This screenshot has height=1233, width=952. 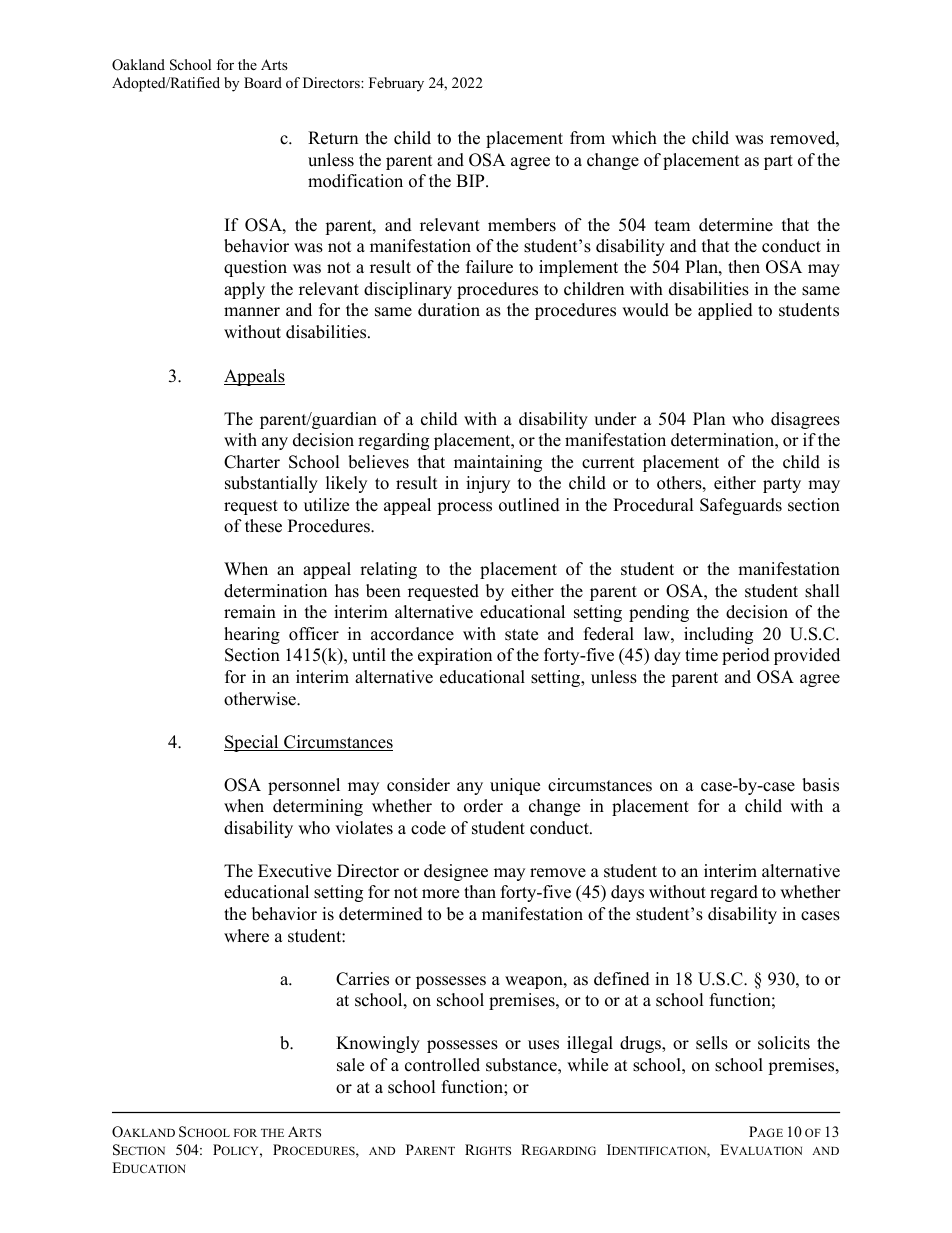 I want to click on Return, so click(x=333, y=138).
